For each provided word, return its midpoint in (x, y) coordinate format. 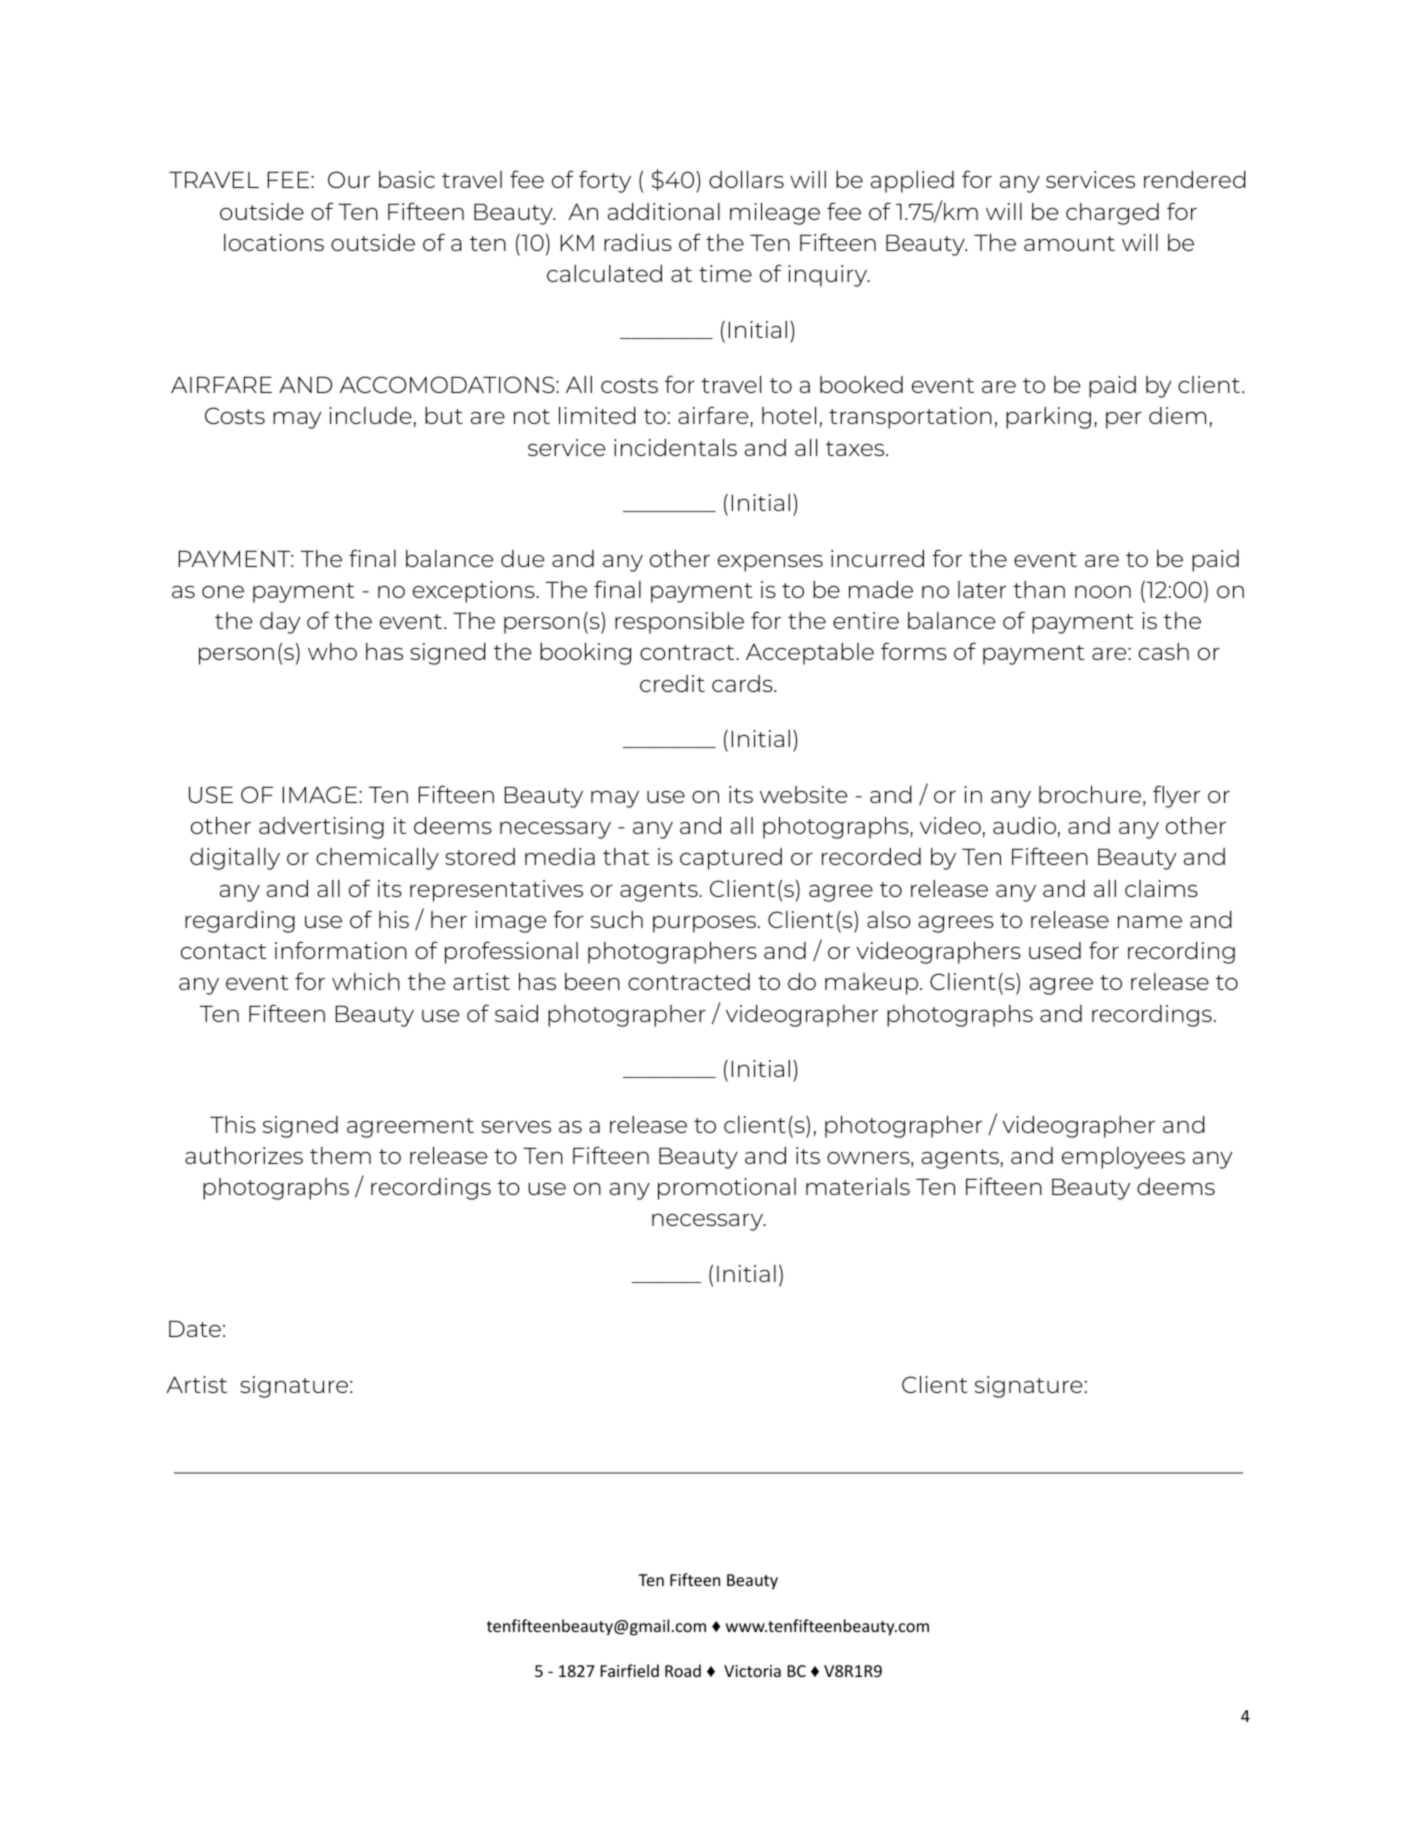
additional (664, 211)
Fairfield (629, 1670)
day (280, 623)
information (341, 950)
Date (195, 1329)
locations (274, 242)
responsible (679, 623)
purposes (704, 924)
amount (1069, 243)
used (1055, 950)
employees (1123, 1158)
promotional (727, 1189)
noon (1103, 592)
